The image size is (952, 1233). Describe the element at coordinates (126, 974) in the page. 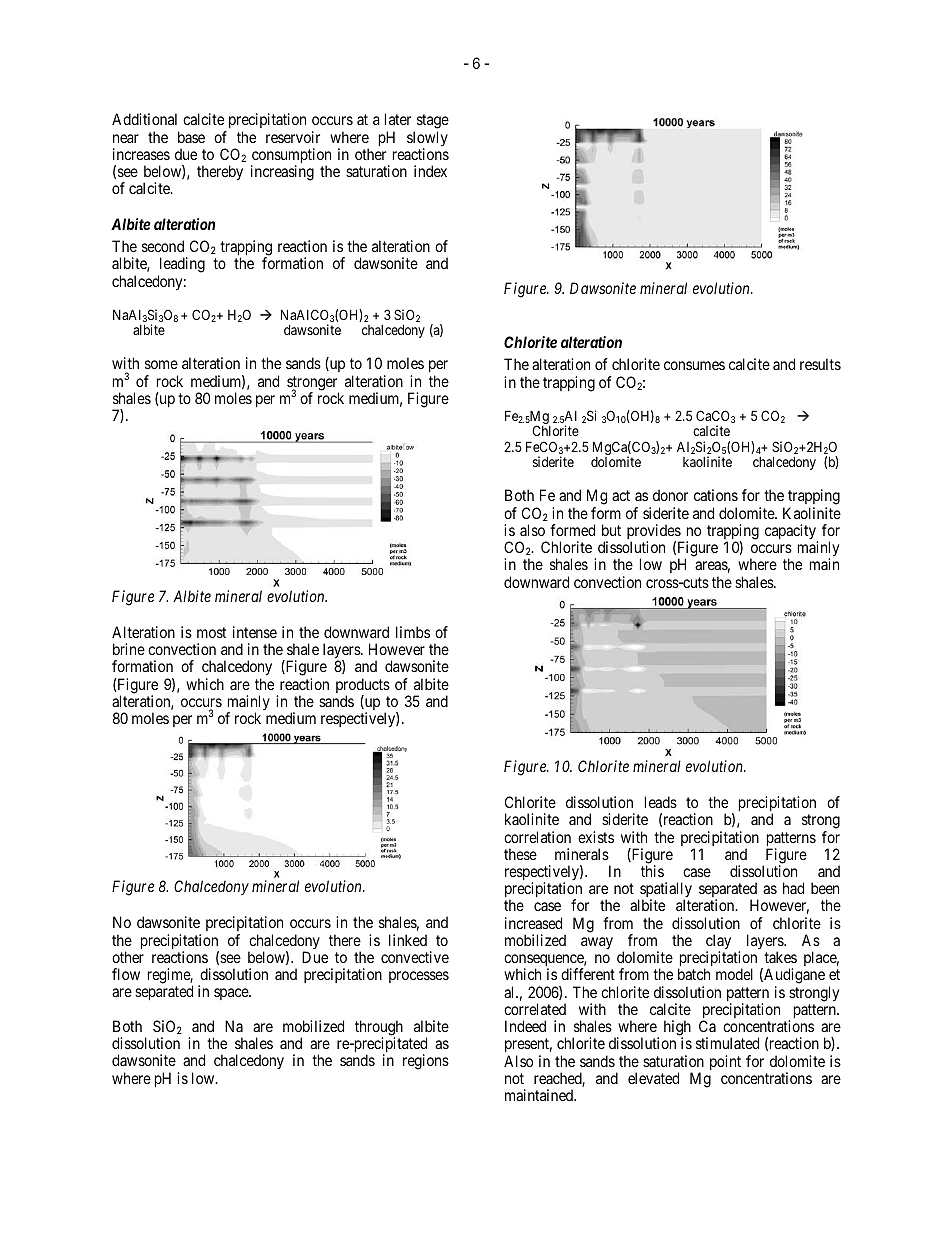

I see `flow` at that location.
